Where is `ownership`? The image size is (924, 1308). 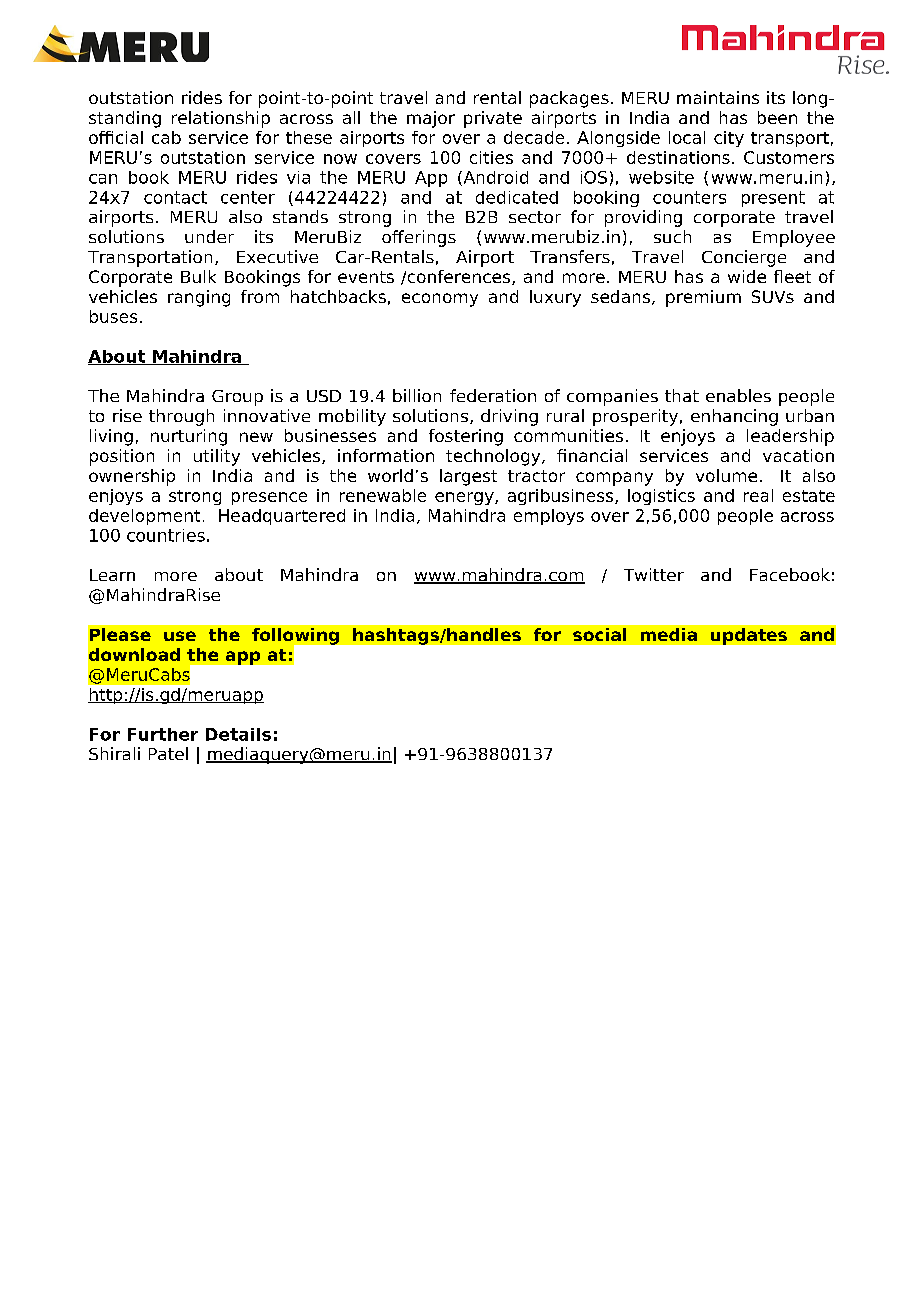 ownership is located at coordinates (132, 477).
